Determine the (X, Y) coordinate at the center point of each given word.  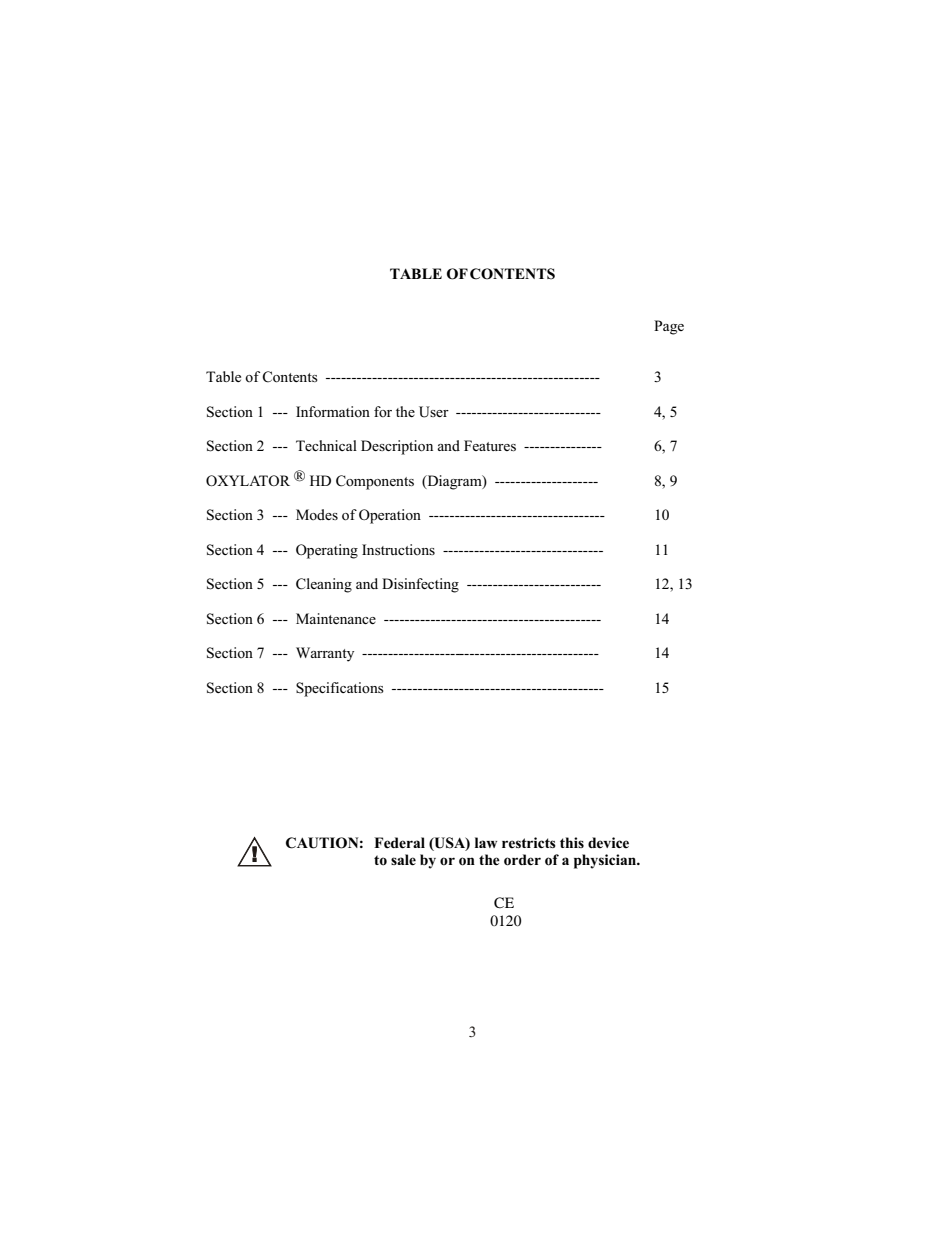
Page (669, 327)
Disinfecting (420, 585)
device (608, 842)
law (486, 842)
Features (490, 445)
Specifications (340, 689)
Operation (390, 516)
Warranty (325, 654)
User (434, 412)
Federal (399, 843)
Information (333, 412)
